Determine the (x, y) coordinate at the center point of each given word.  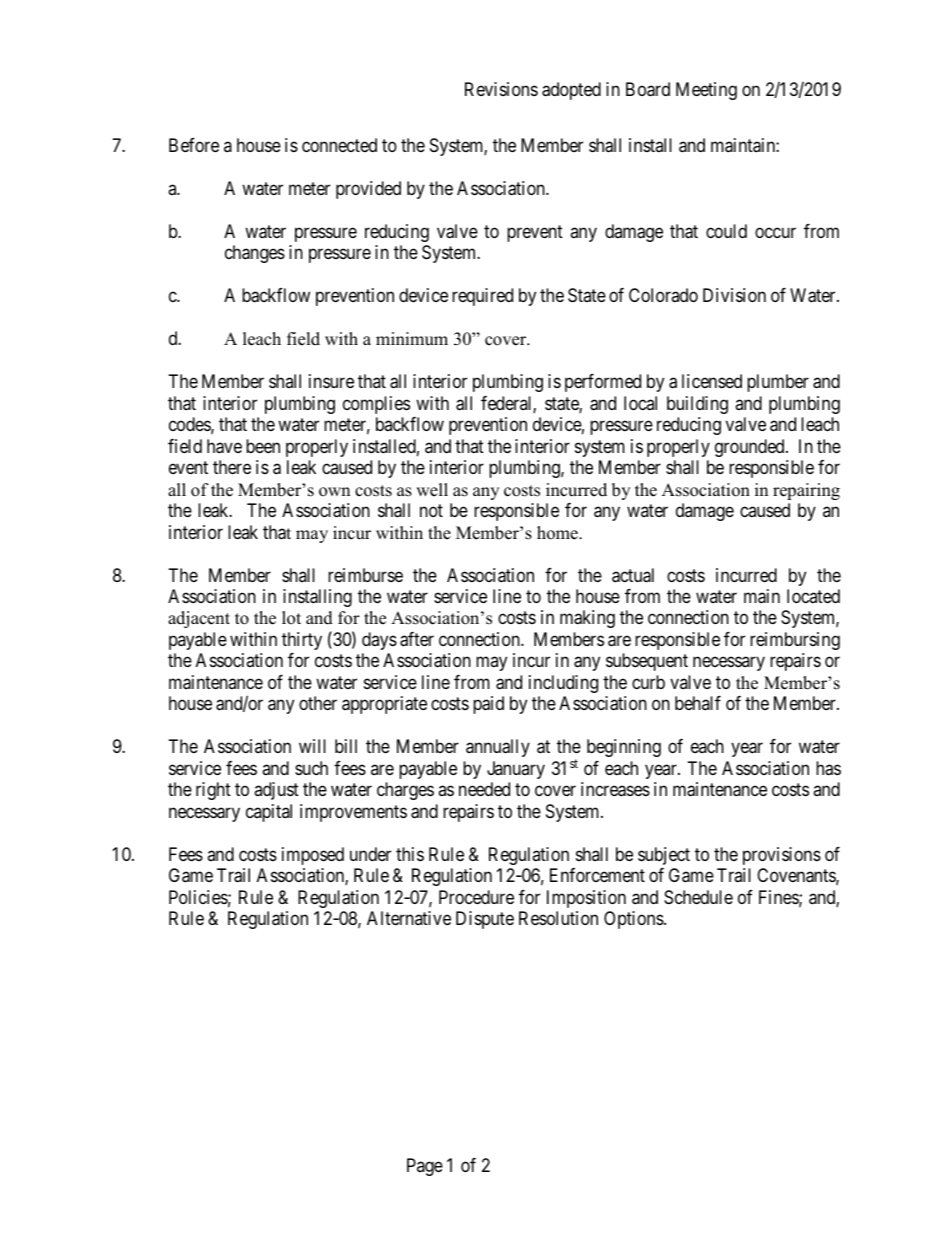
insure (331, 381)
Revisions (501, 89)
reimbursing (795, 641)
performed (603, 383)
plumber (778, 383)
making (587, 619)
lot (291, 618)
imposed (313, 856)
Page (425, 1167)
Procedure (476, 897)
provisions (782, 856)
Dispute (485, 920)
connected (339, 145)
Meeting (706, 91)
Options (634, 920)
